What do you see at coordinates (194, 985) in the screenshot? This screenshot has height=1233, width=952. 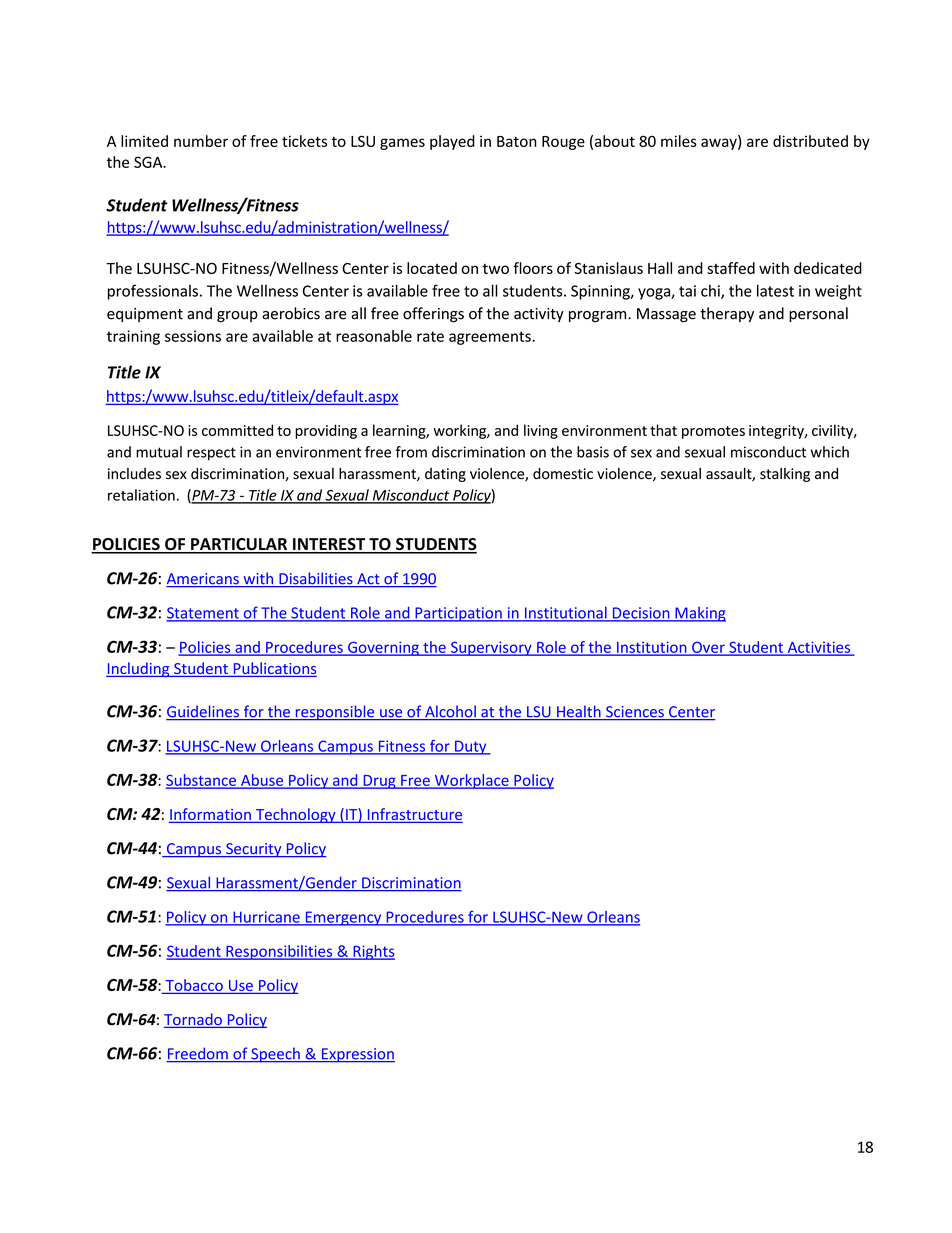 I see `Tobacco` at bounding box center [194, 985].
